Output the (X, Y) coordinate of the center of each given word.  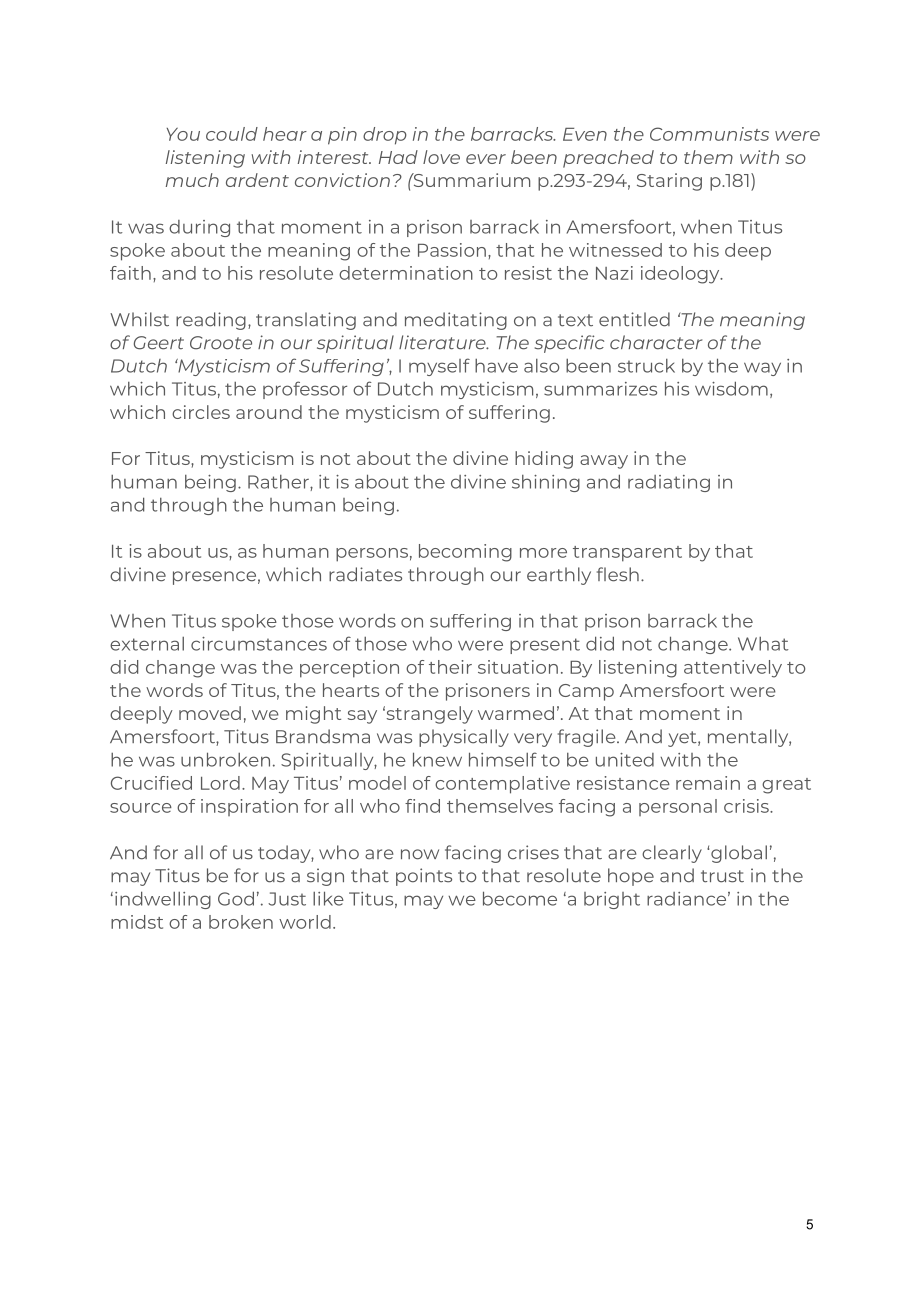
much (192, 180)
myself (439, 367)
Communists (709, 134)
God (236, 898)
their (450, 667)
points (424, 877)
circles (201, 412)
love (441, 157)
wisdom (731, 388)
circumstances (259, 644)
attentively (733, 669)
